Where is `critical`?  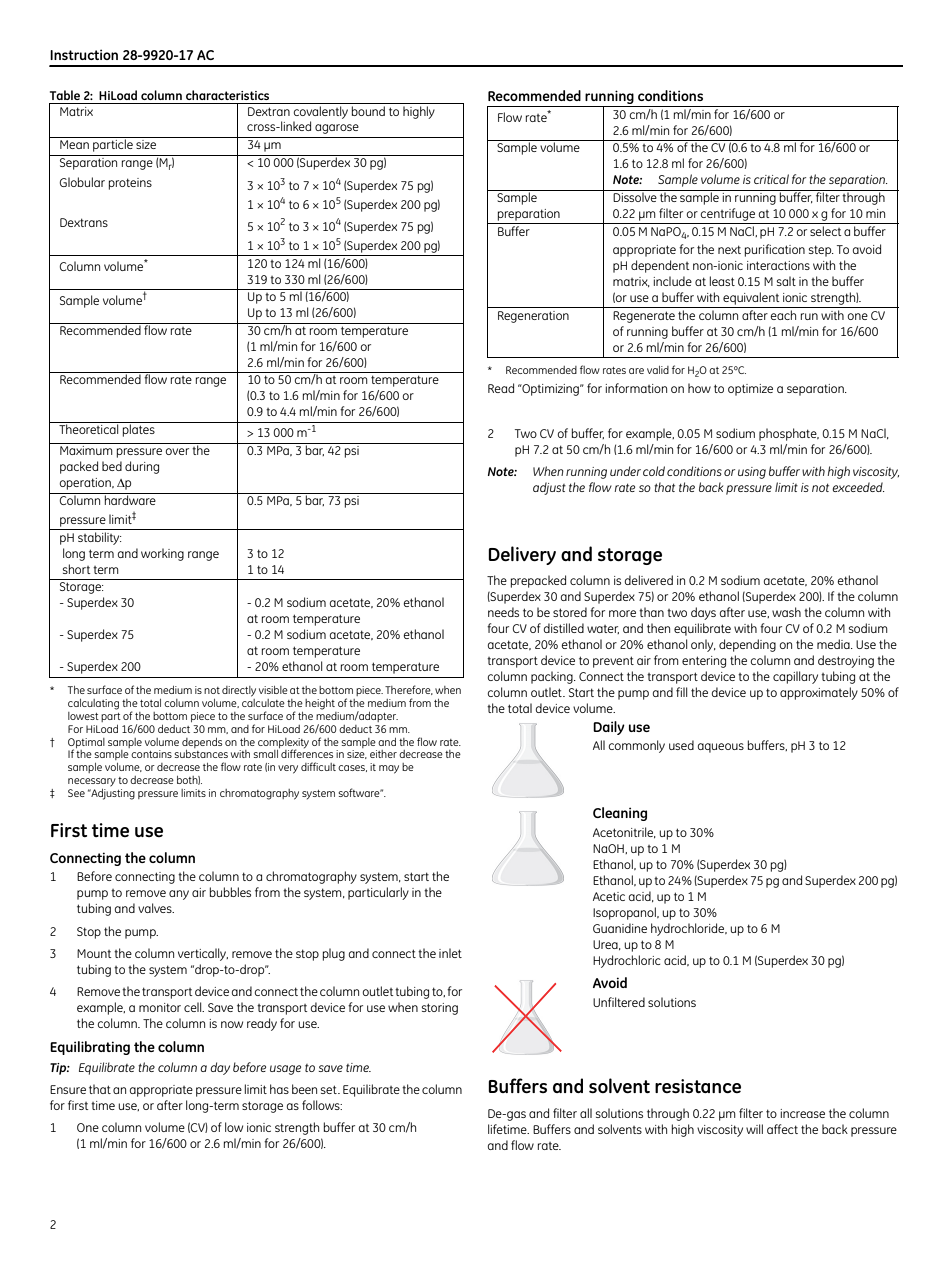
critical is located at coordinates (771, 179).
